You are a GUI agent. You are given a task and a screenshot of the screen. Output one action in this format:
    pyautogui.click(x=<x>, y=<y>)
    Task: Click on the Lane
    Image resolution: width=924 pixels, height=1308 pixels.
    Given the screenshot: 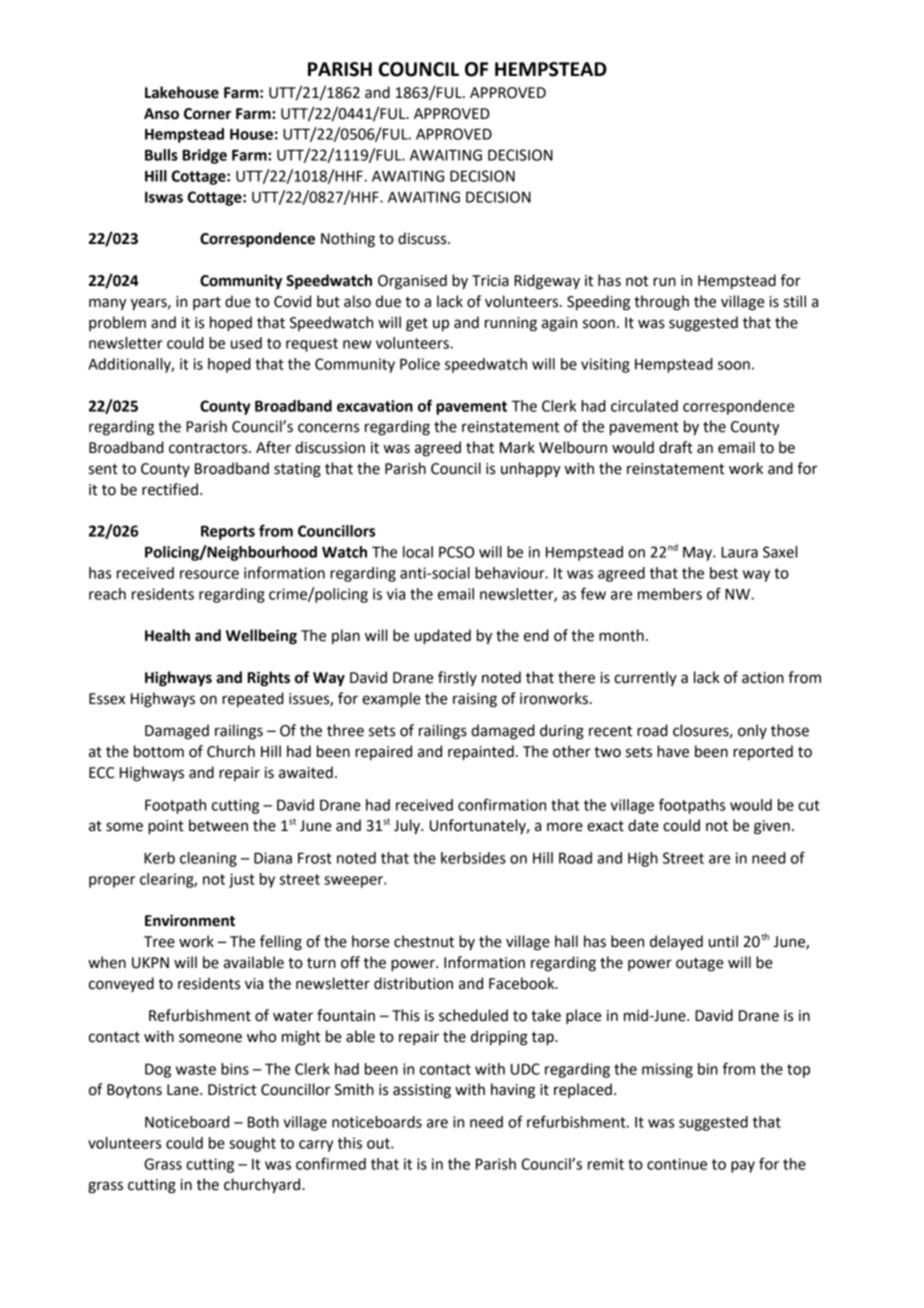 What is the action you would take?
    pyautogui.click(x=184, y=1090)
